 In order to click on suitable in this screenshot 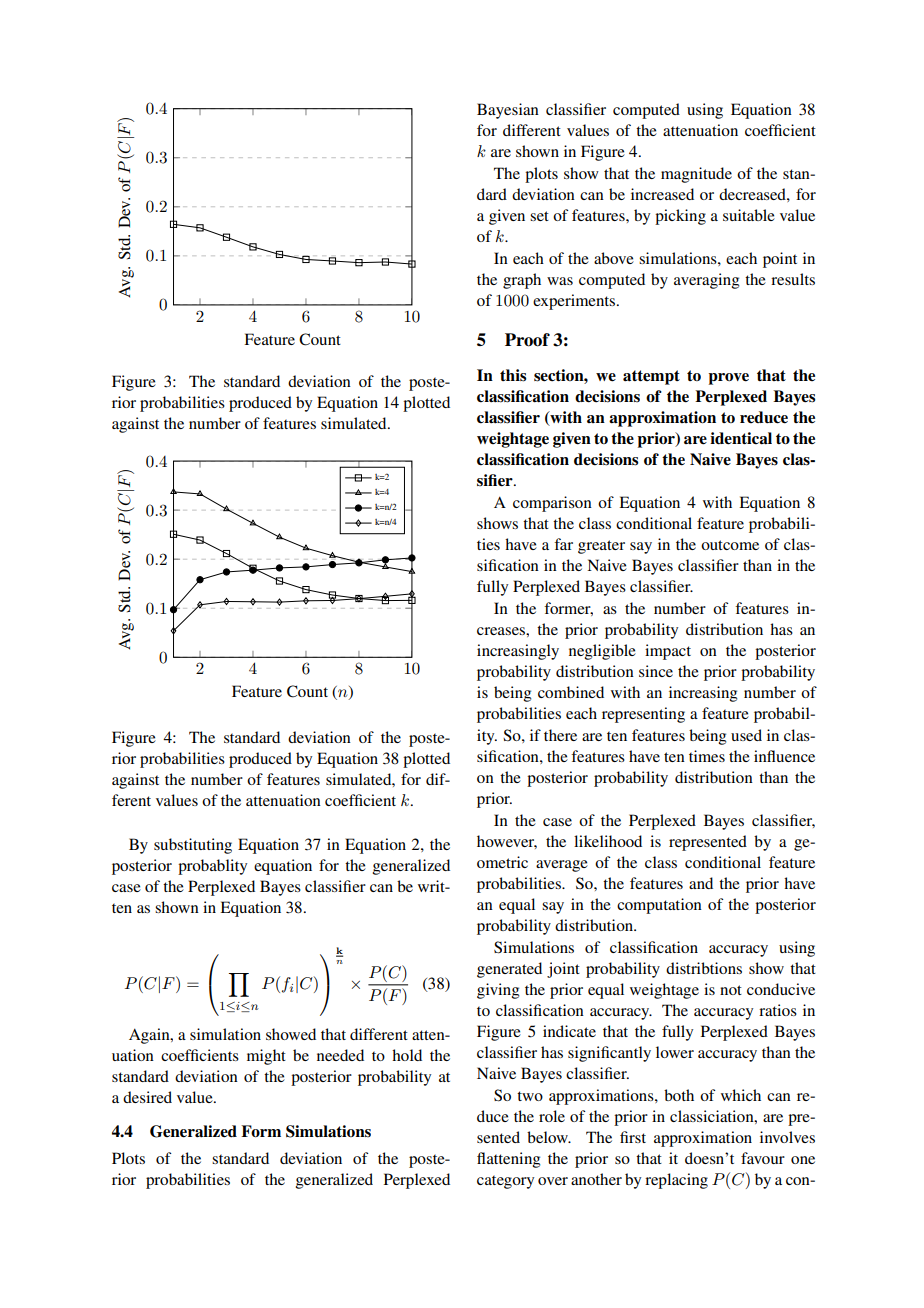, I will do `click(749, 215)`.
